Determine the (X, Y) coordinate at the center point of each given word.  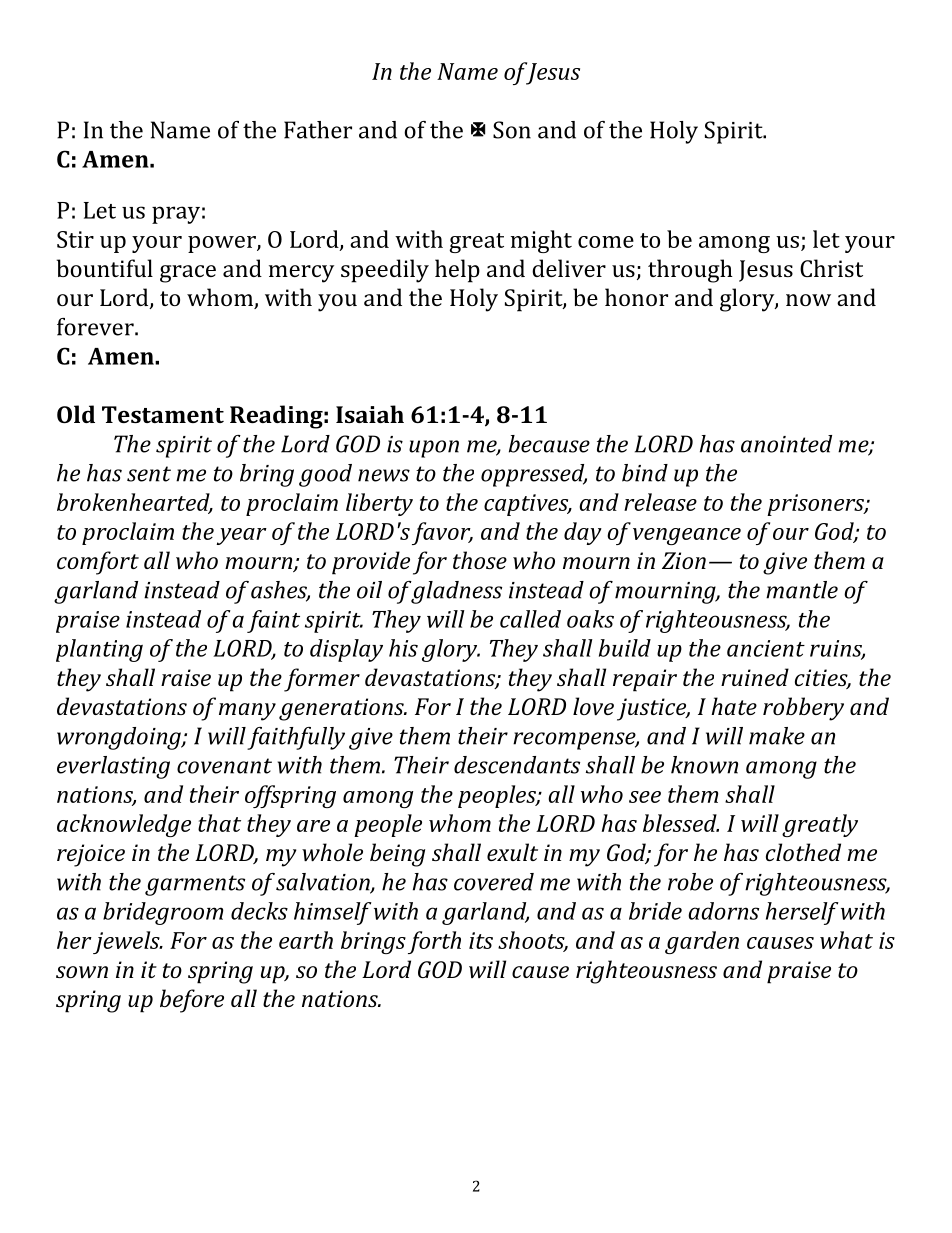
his (403, 648)
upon (434, 449)
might (541, 241)
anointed (786, 444)
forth (434, 942)
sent (149, 474)
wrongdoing (120, 738)
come (606, 242)
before (192, 1001)
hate (734, 706)
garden (702, 942)
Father (318, 130)
